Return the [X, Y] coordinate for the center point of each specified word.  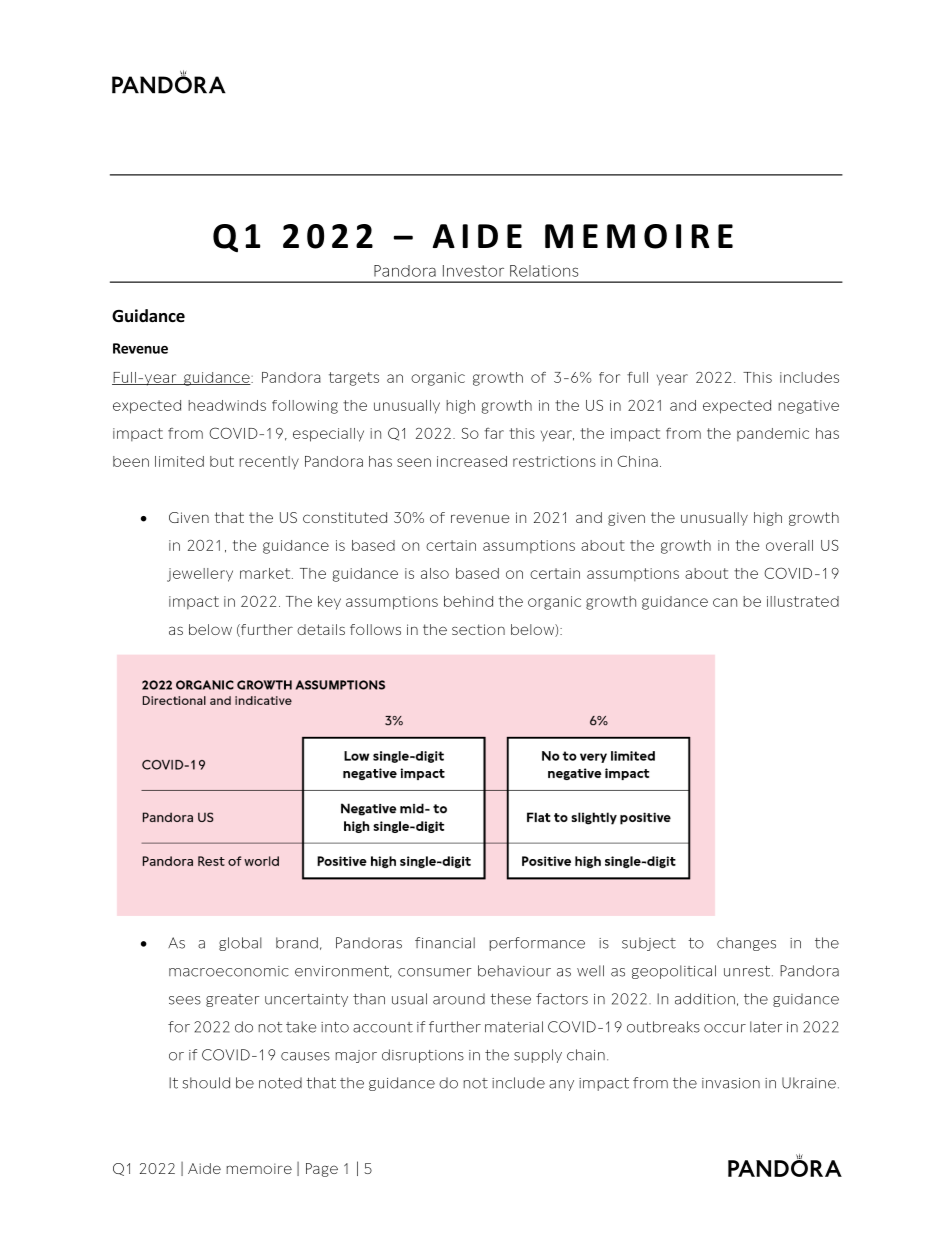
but [222, 461]
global [240, 944]
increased [472, 461]
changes [746, 944]
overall [789, 545]
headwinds [227, 405]
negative [808, 407]
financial [445, 943]
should [206, 1083]
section [478, 629]
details [321, 629]
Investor [473, 271]
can [725, 602]
